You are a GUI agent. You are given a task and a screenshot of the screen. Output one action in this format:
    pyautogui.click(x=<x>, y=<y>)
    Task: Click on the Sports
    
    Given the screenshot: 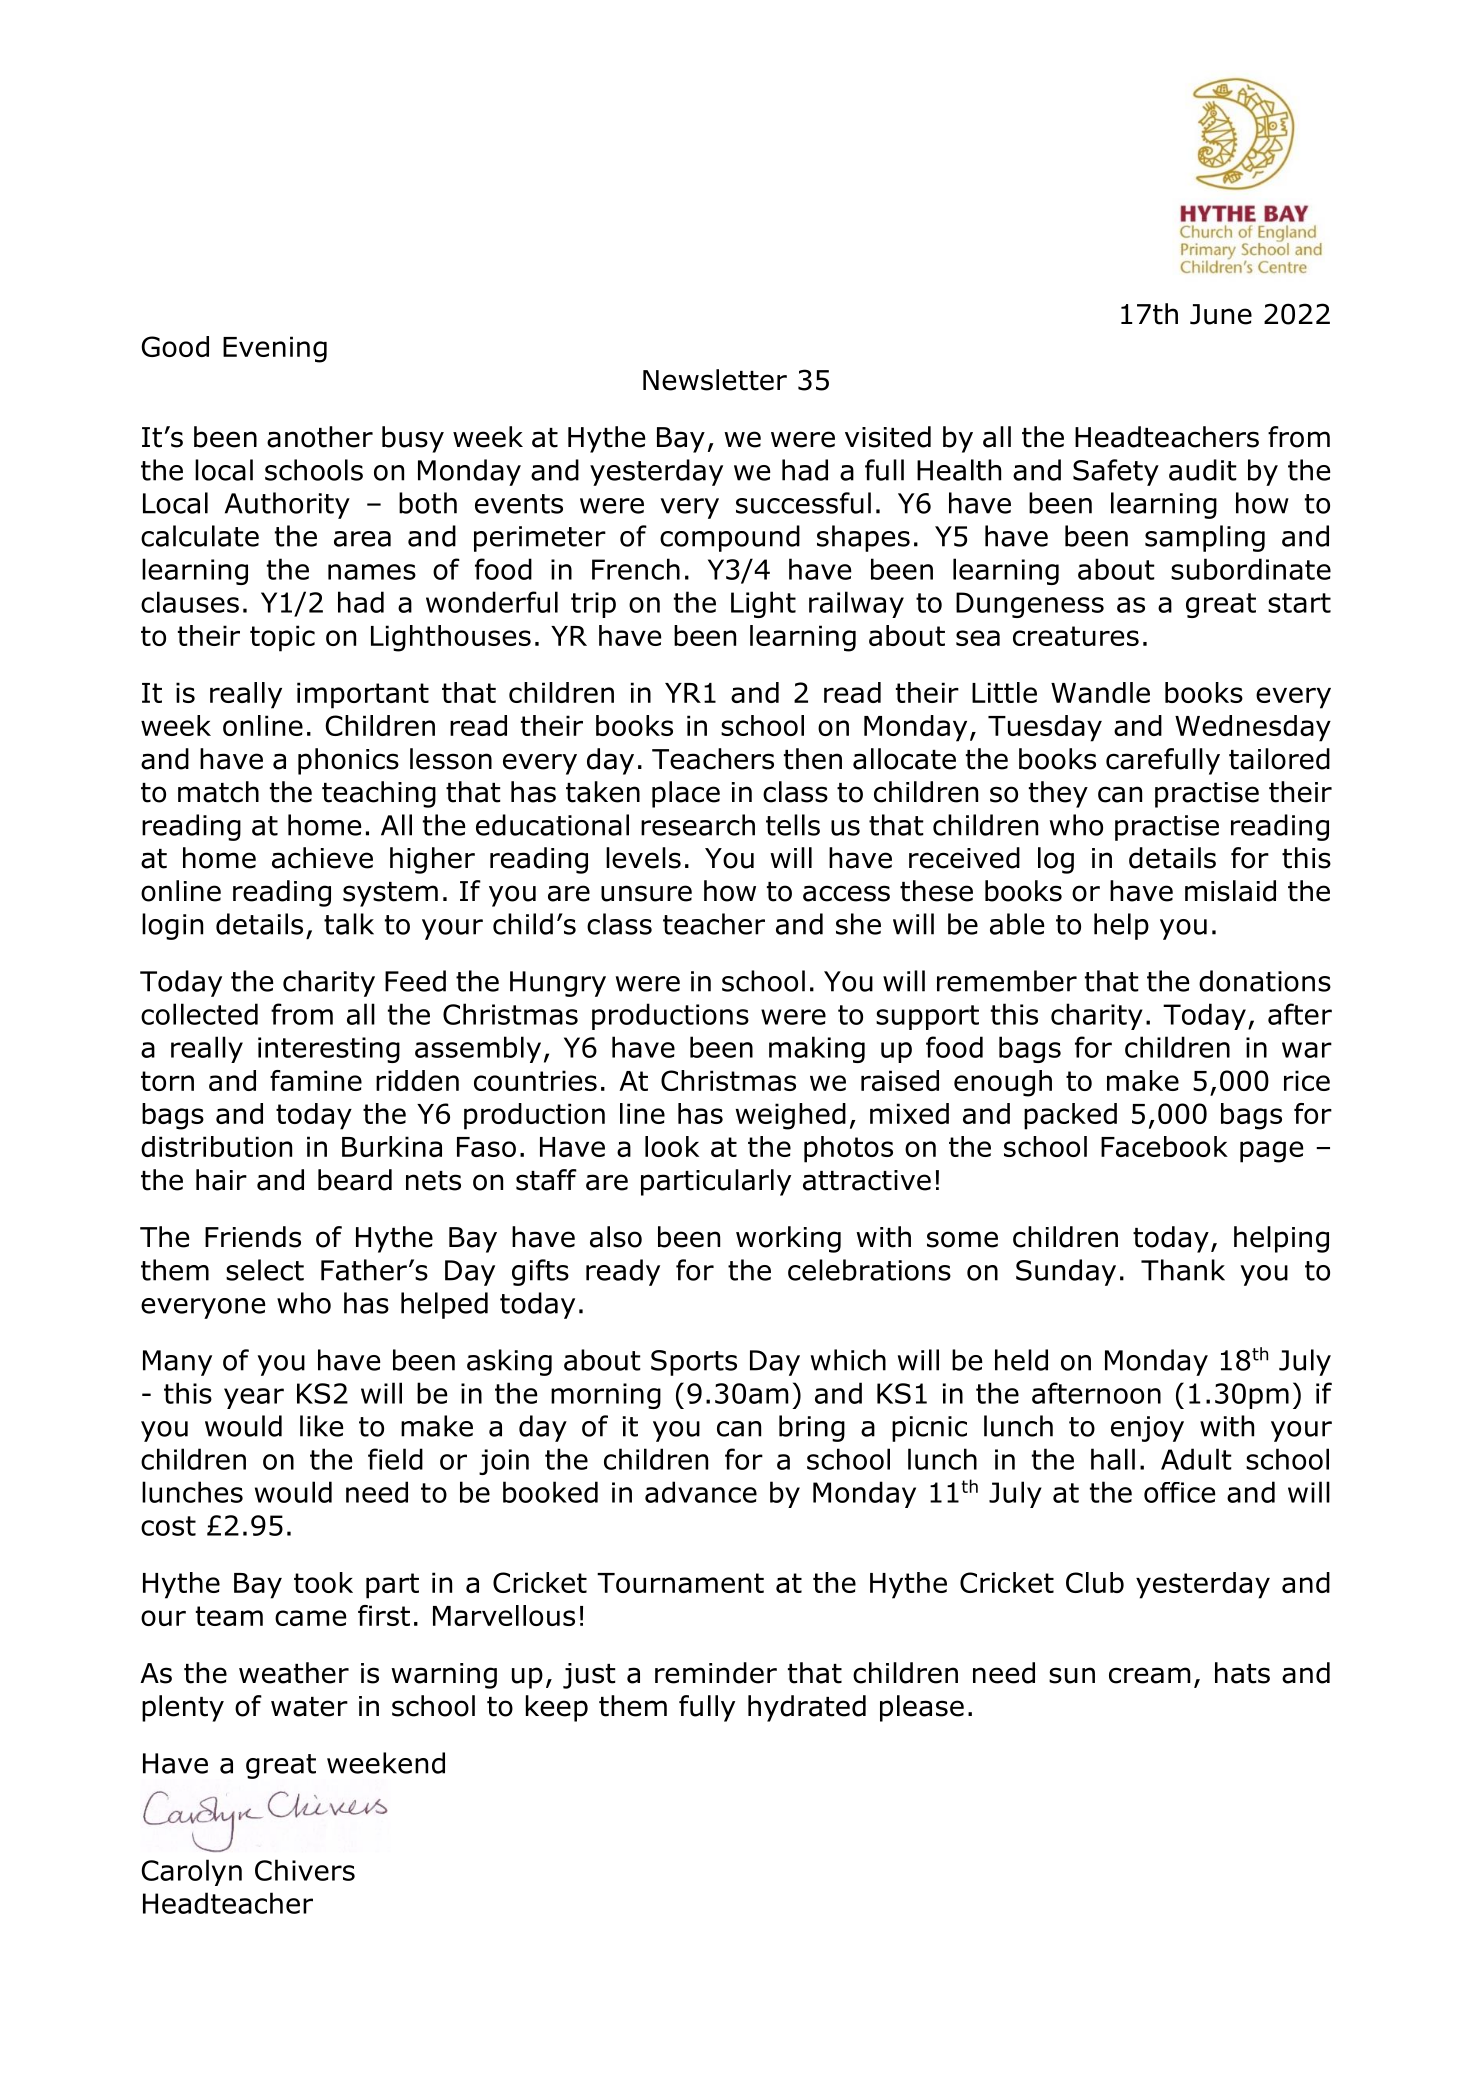 What is the action you would take?
    pyautogui.click(x=694, y=1363)
